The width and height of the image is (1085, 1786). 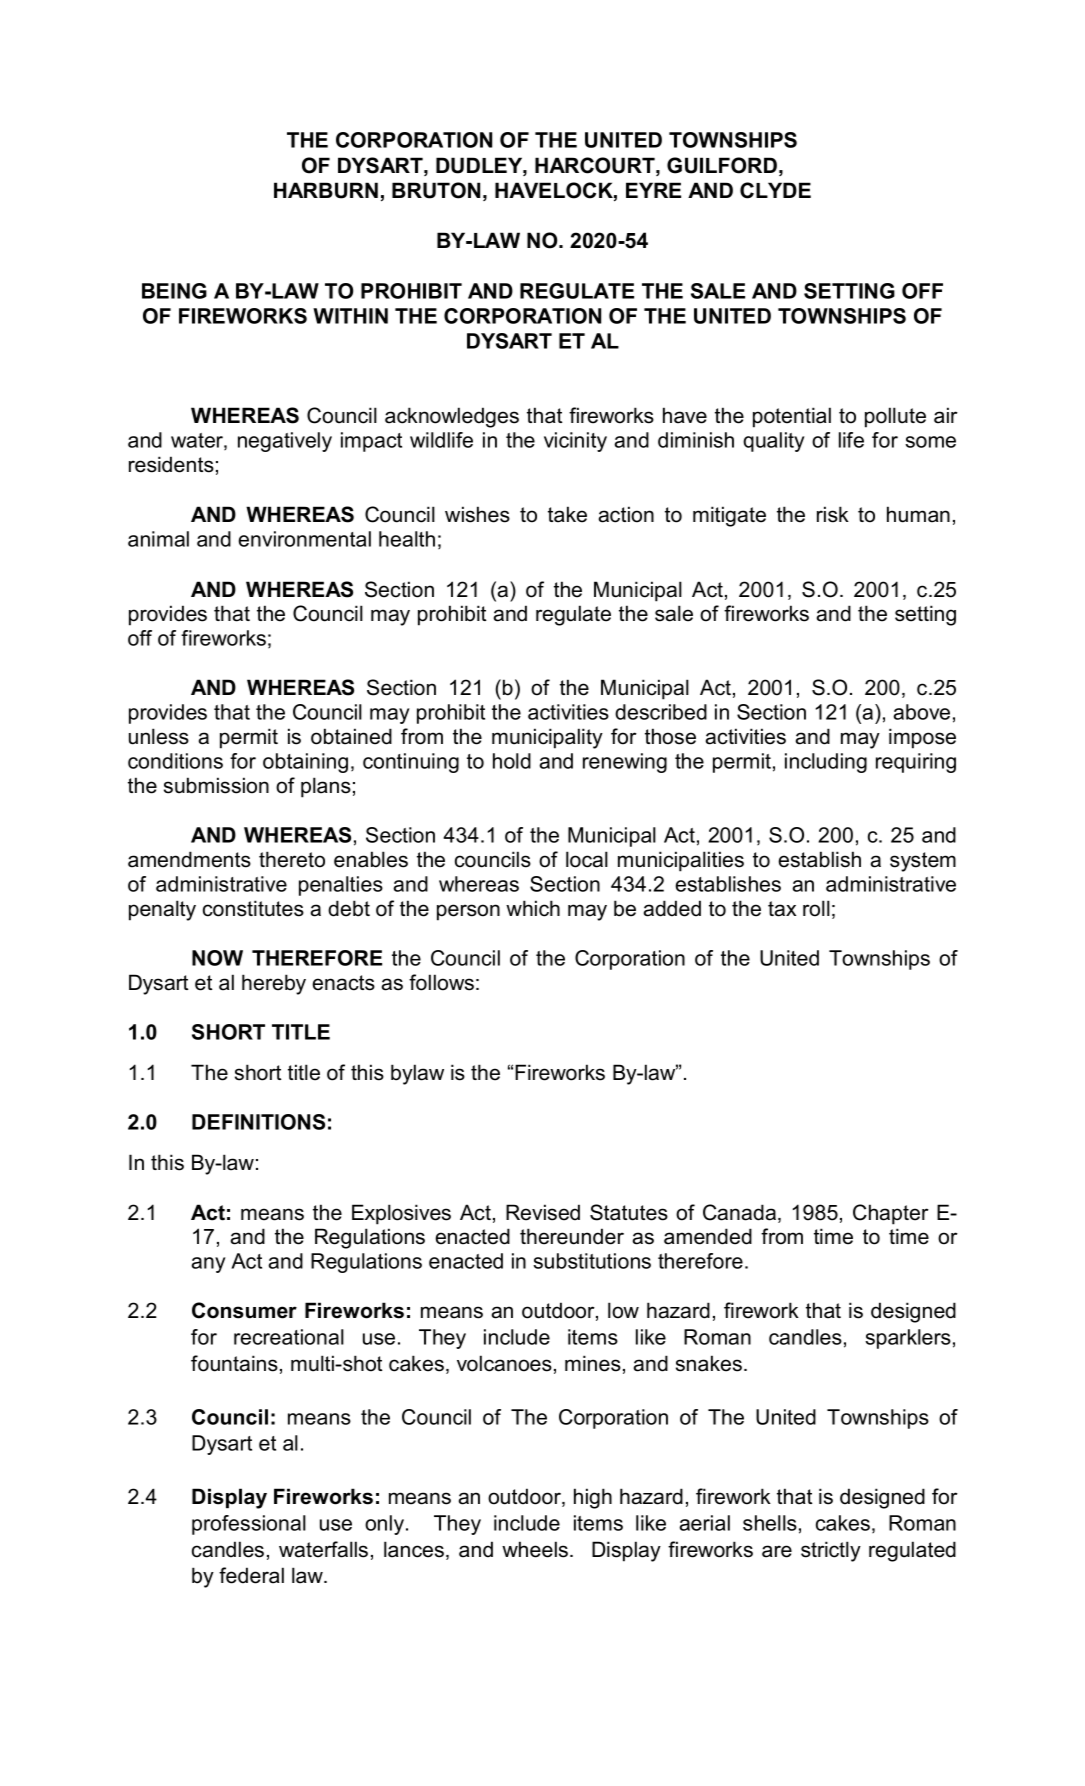 What do you see at coordinates (536, 1549) in the image?
I see `wheels` at bounding box center [536, 1549].
